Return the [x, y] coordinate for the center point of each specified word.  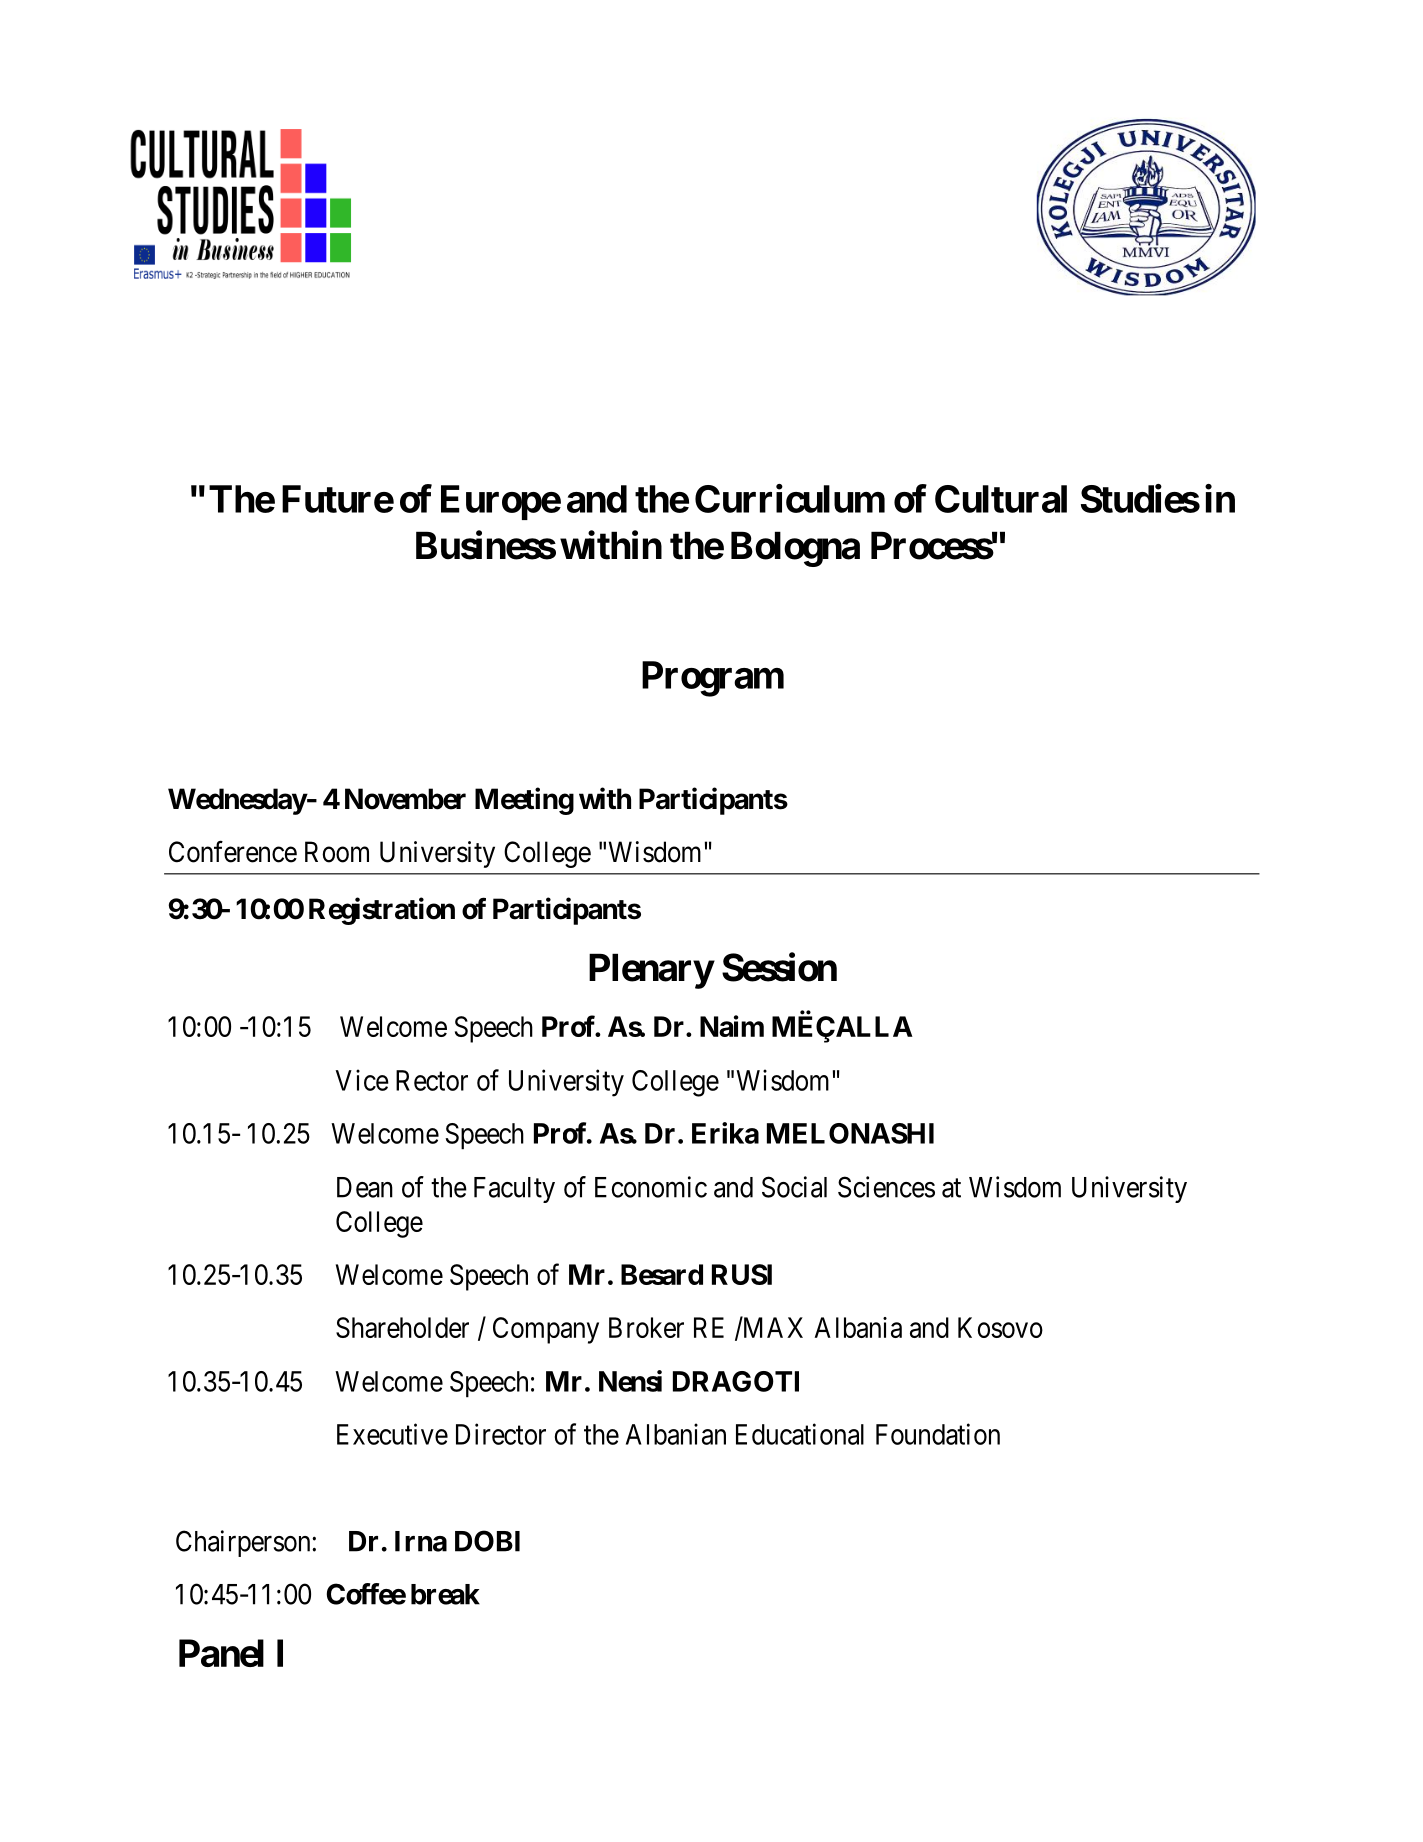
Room [337, 852]
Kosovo [1000, 1327]
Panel [221, 1653]
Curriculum [790, 498]
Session [779, 967]
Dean [365, 1187]
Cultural [1001, 499]
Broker [646, 1327]
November [405, 799]
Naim [732, 1026]
